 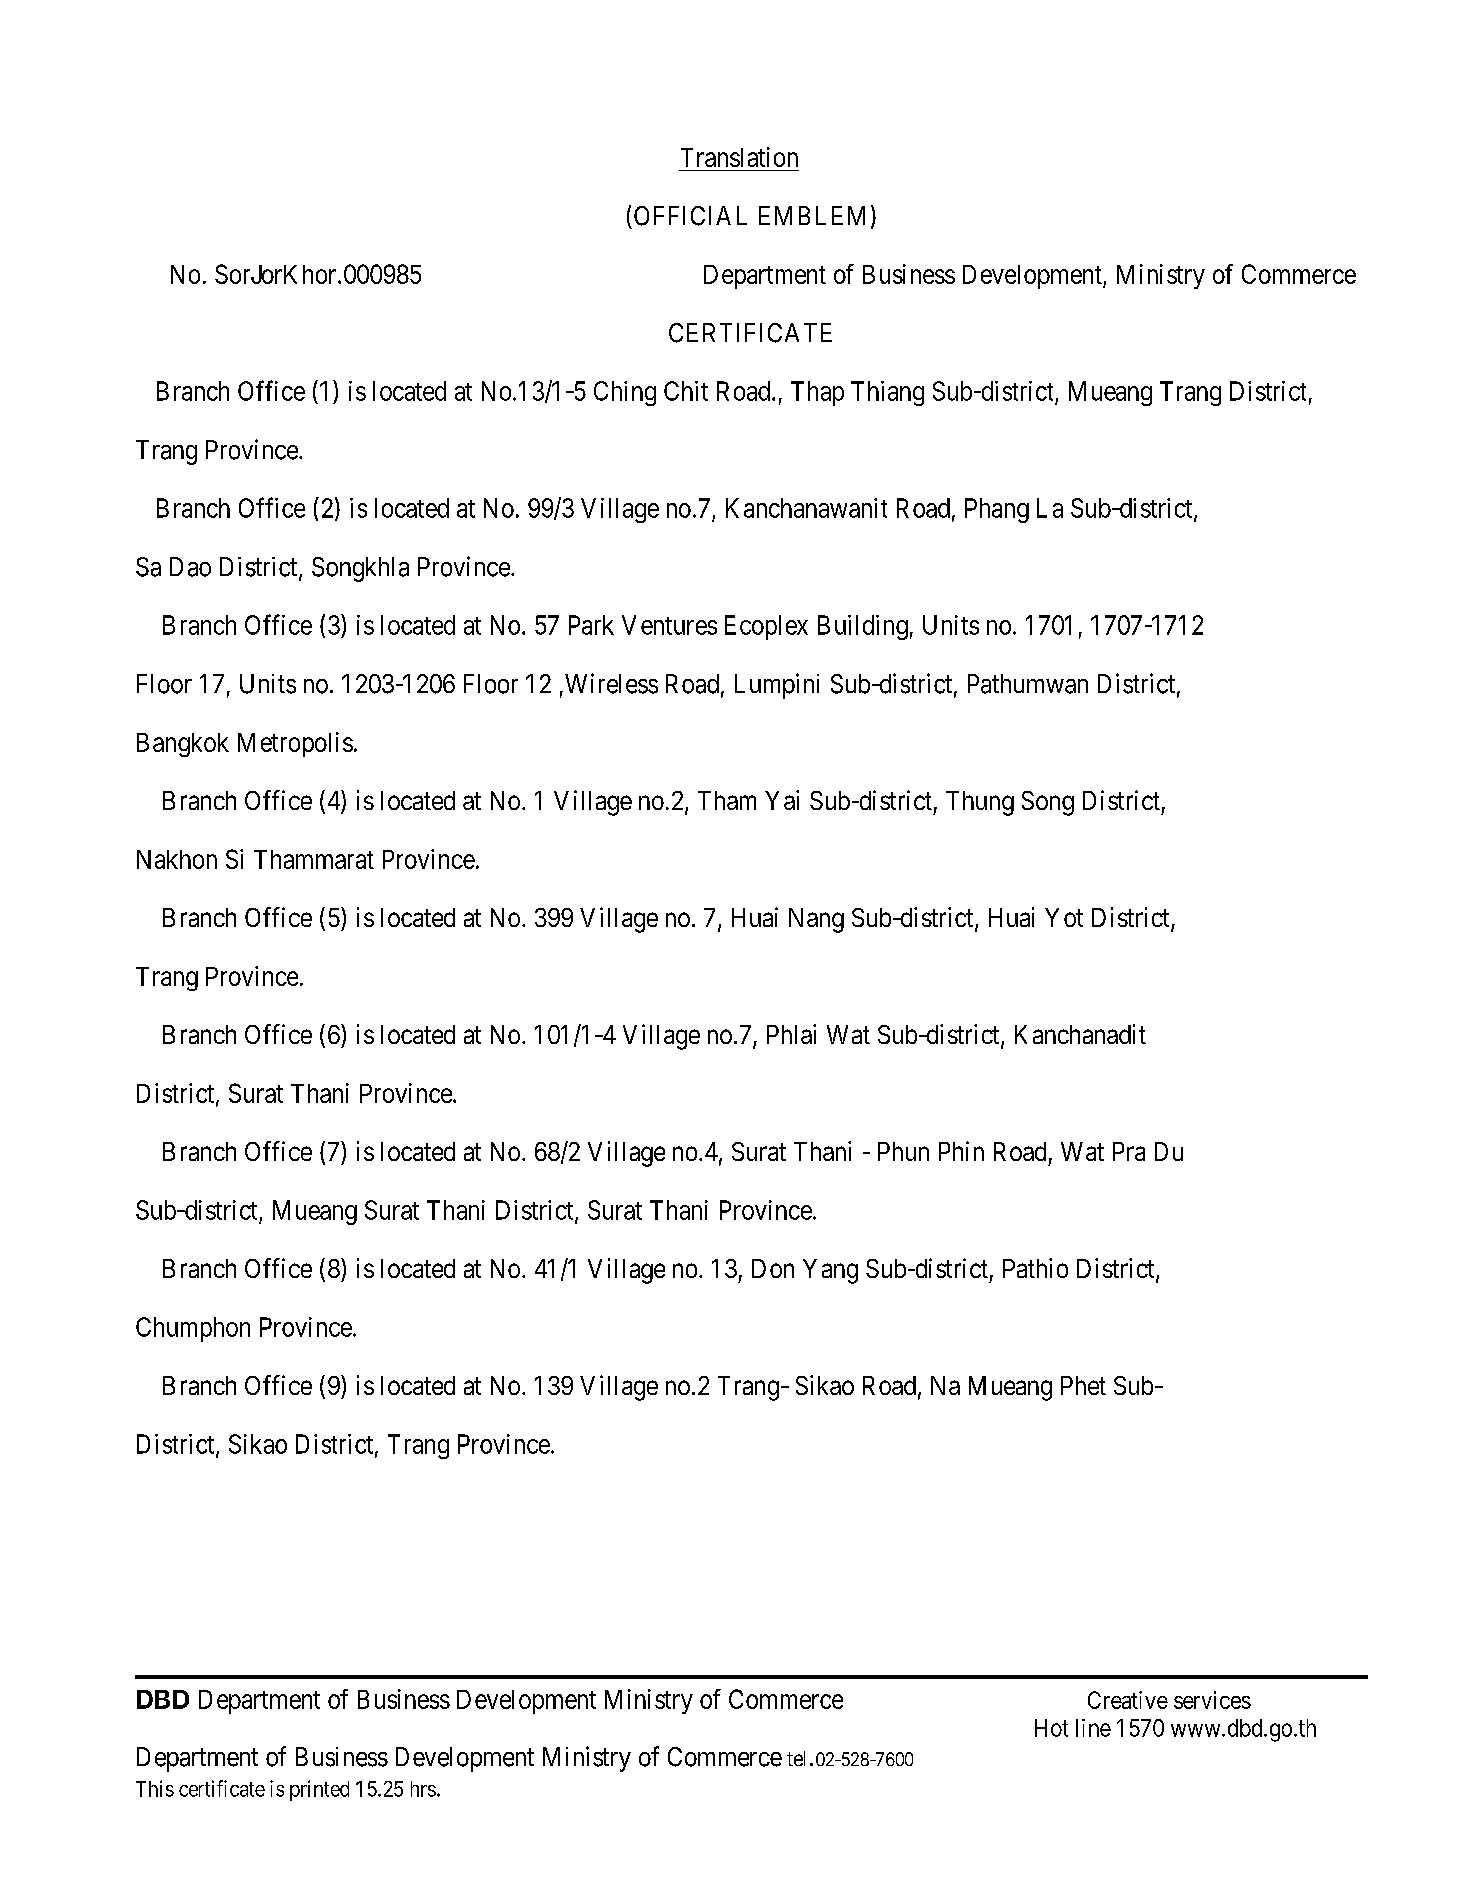 What do you see at coordinates (1129, 1151) in the screenshot?
I see `Pra` at bounding box center [1129, 1151].
